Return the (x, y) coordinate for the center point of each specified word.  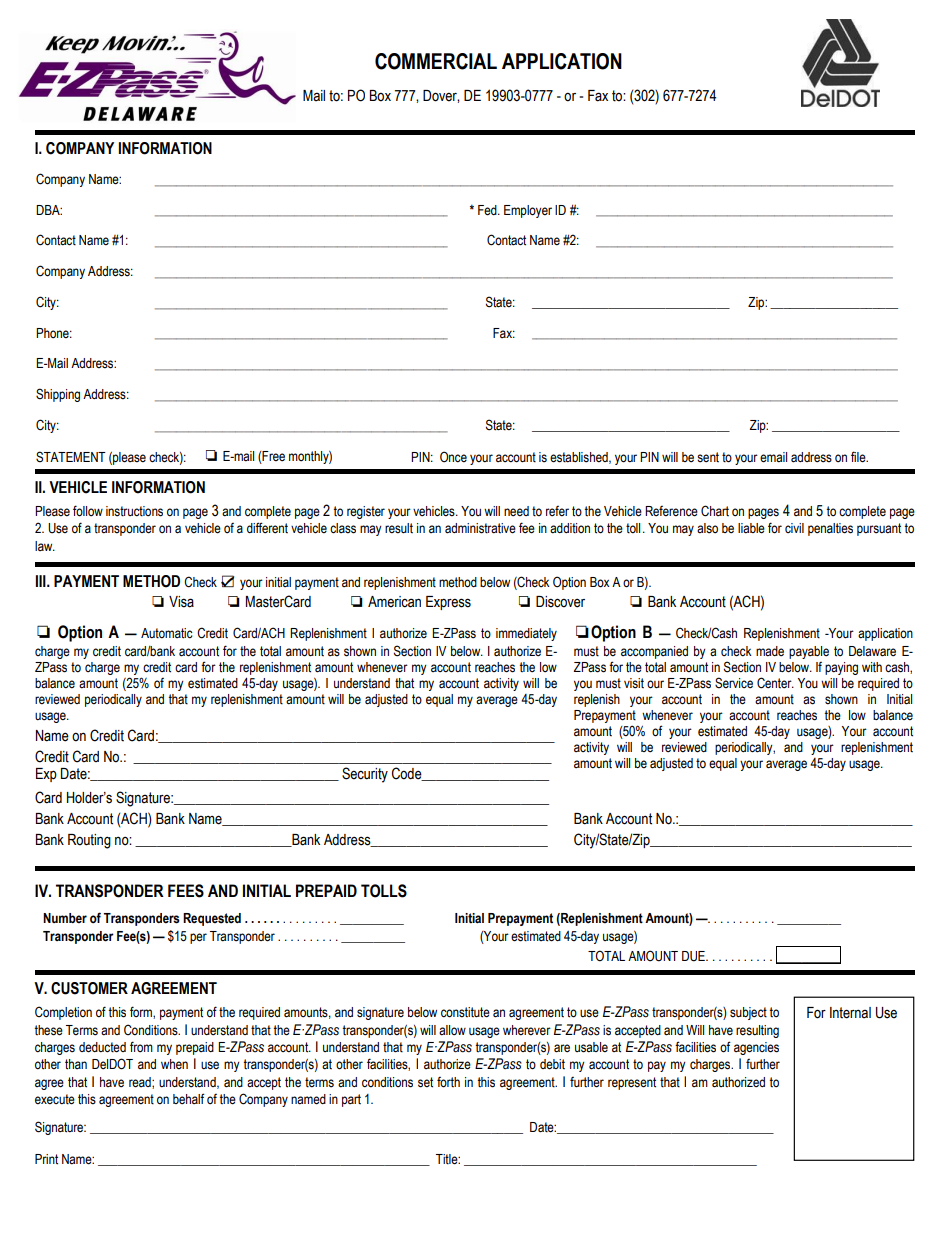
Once (453, 457)
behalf (189, 1098)
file (859, 457)
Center (775, 683)
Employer (528, 211)
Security (365, 775)
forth (448, 1082)
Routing (89, 841)
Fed (488, 210)
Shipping (58, 395)
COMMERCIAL (436, 61)
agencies (756, 1048)
